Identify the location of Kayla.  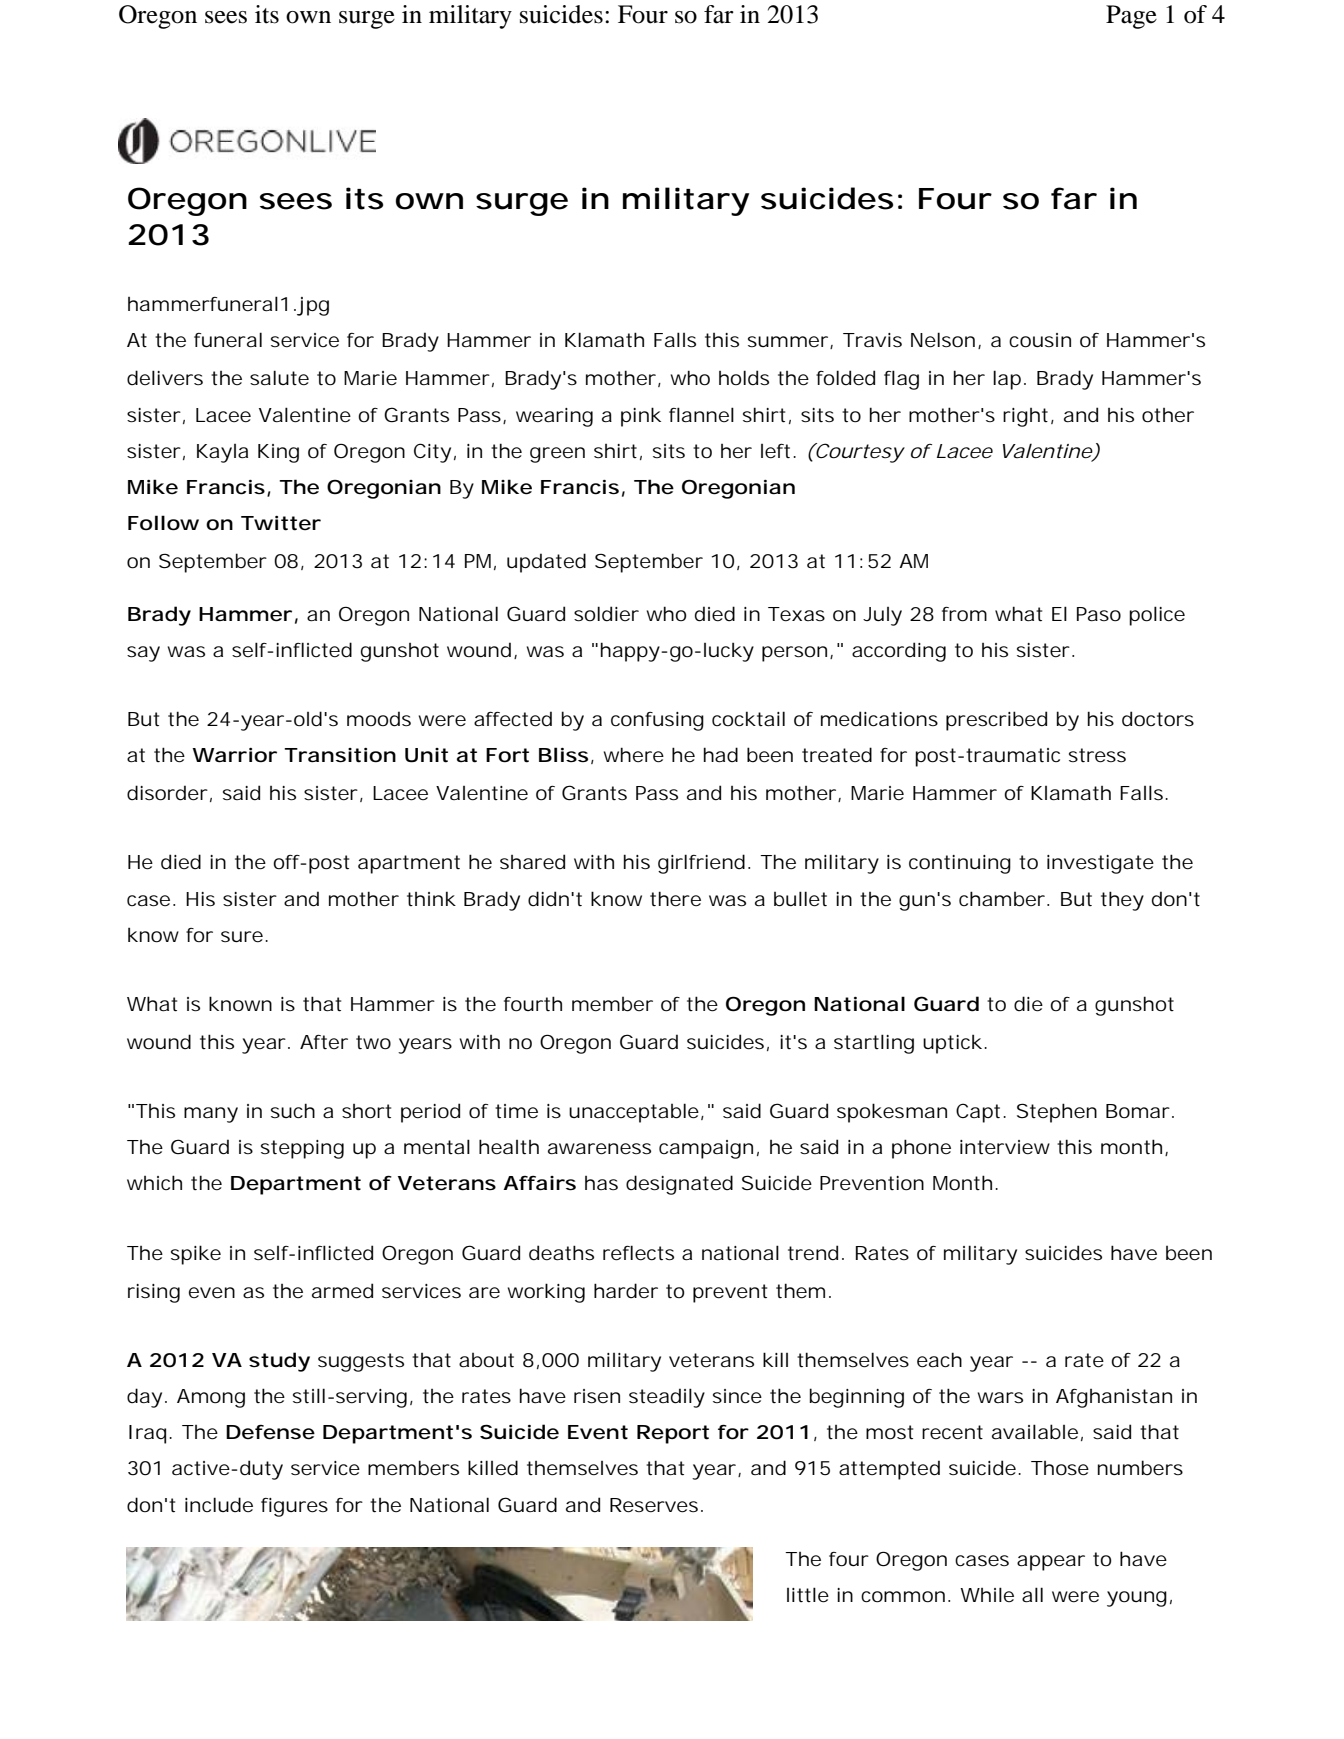
(222, 453).
